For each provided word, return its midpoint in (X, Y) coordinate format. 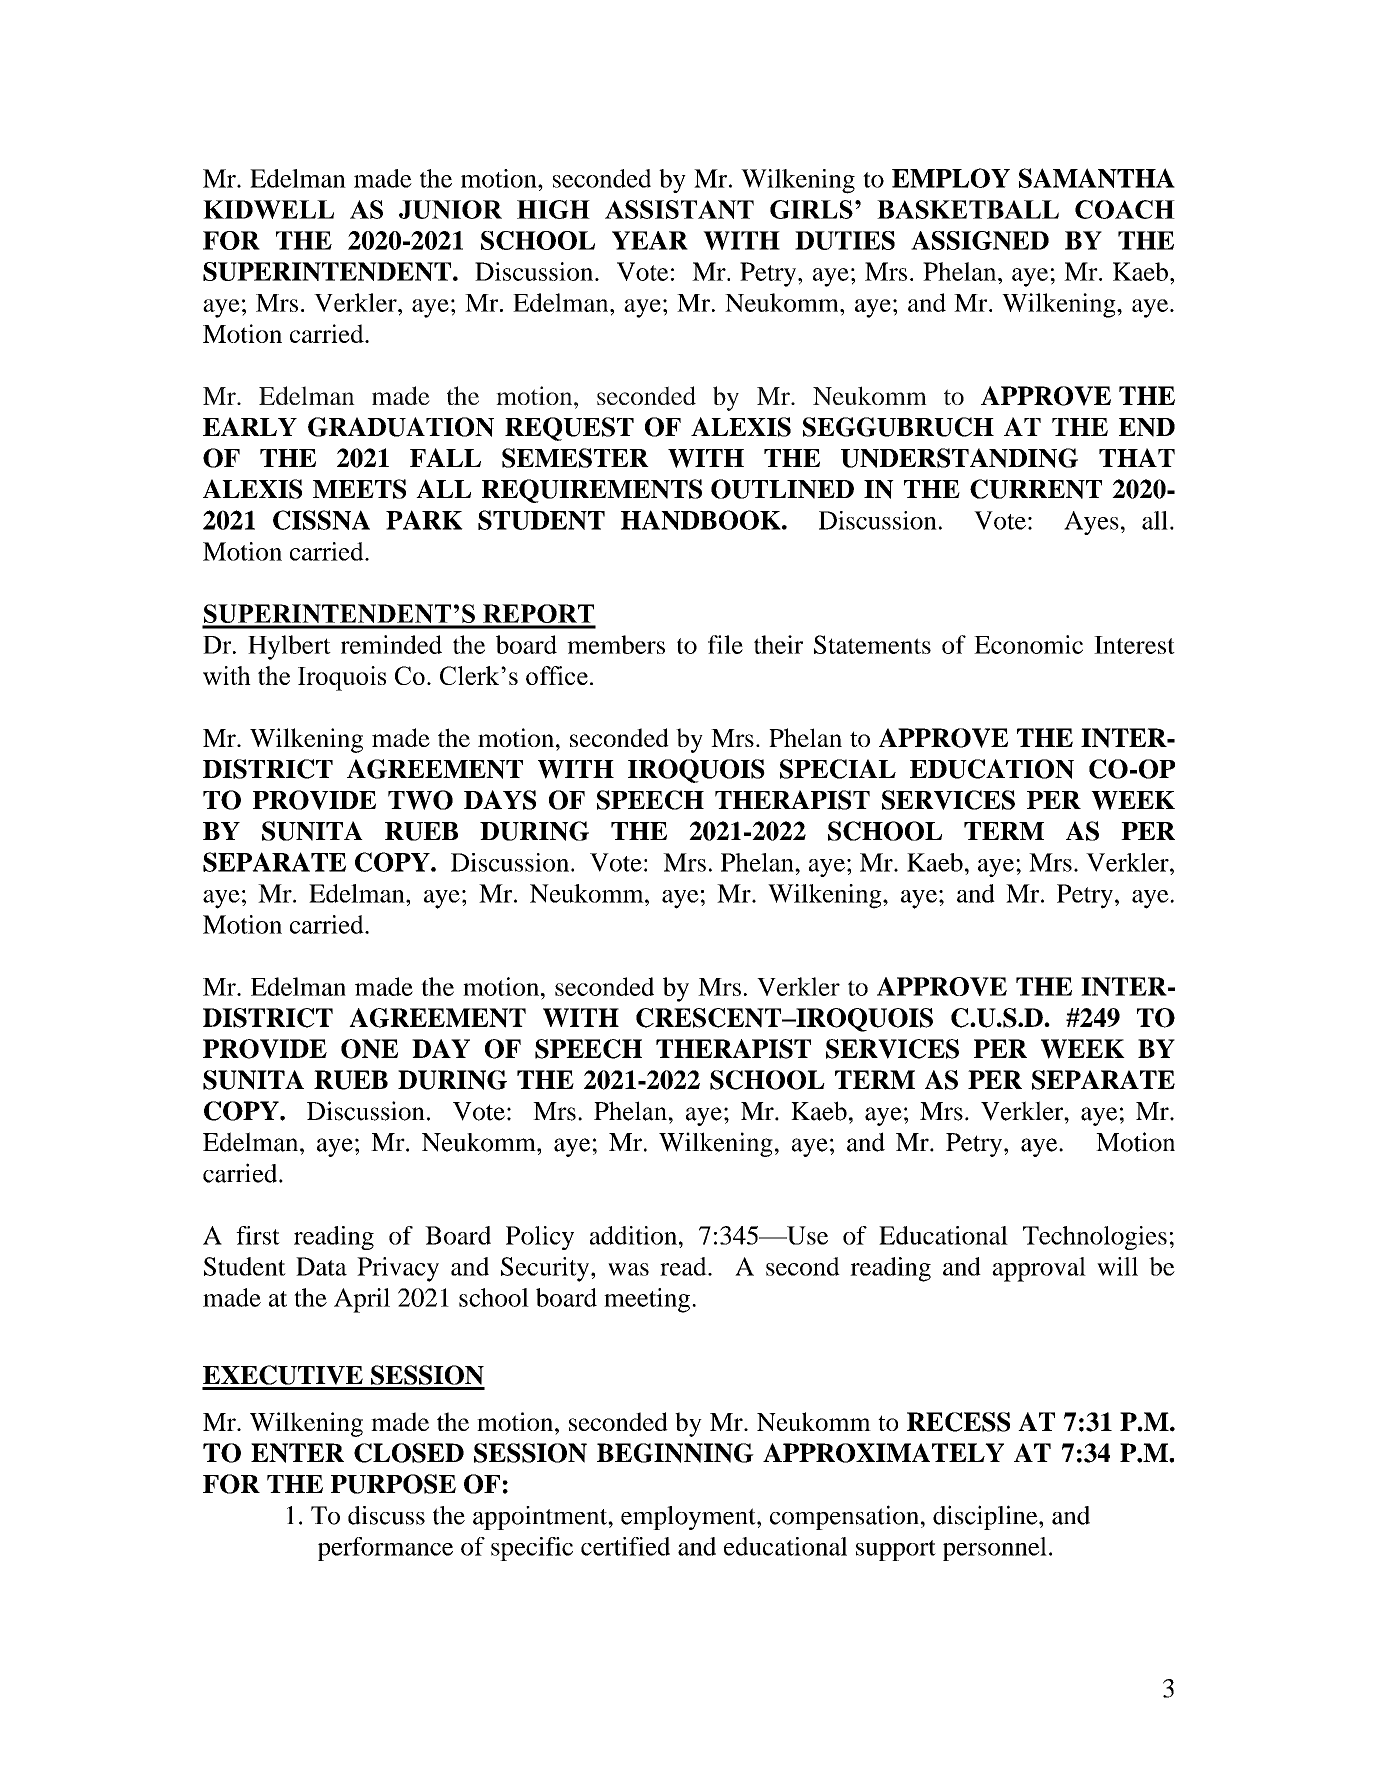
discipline (986, 1517)
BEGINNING (675, 1453)
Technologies (1095, 1238)
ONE (369, 1049)
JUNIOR (450, 209)
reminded (391, 644)
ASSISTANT (679, 209)
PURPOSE (393, 1484)
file (725, 644)
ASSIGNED (980, 240)
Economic (1028, 644)
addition (633, 1235)
